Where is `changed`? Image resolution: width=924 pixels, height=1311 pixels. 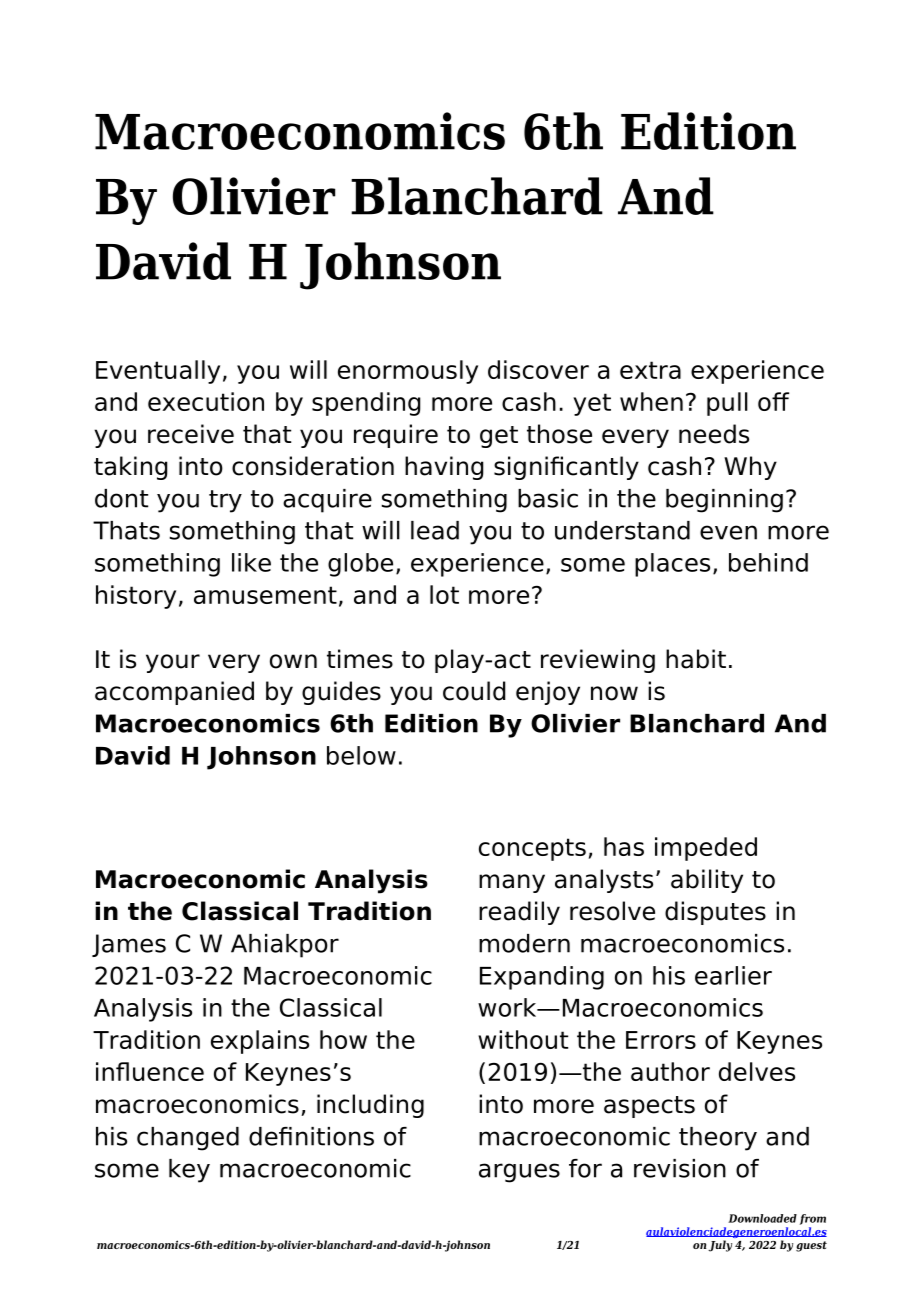
changed is located at coordinates (188, 1139).
